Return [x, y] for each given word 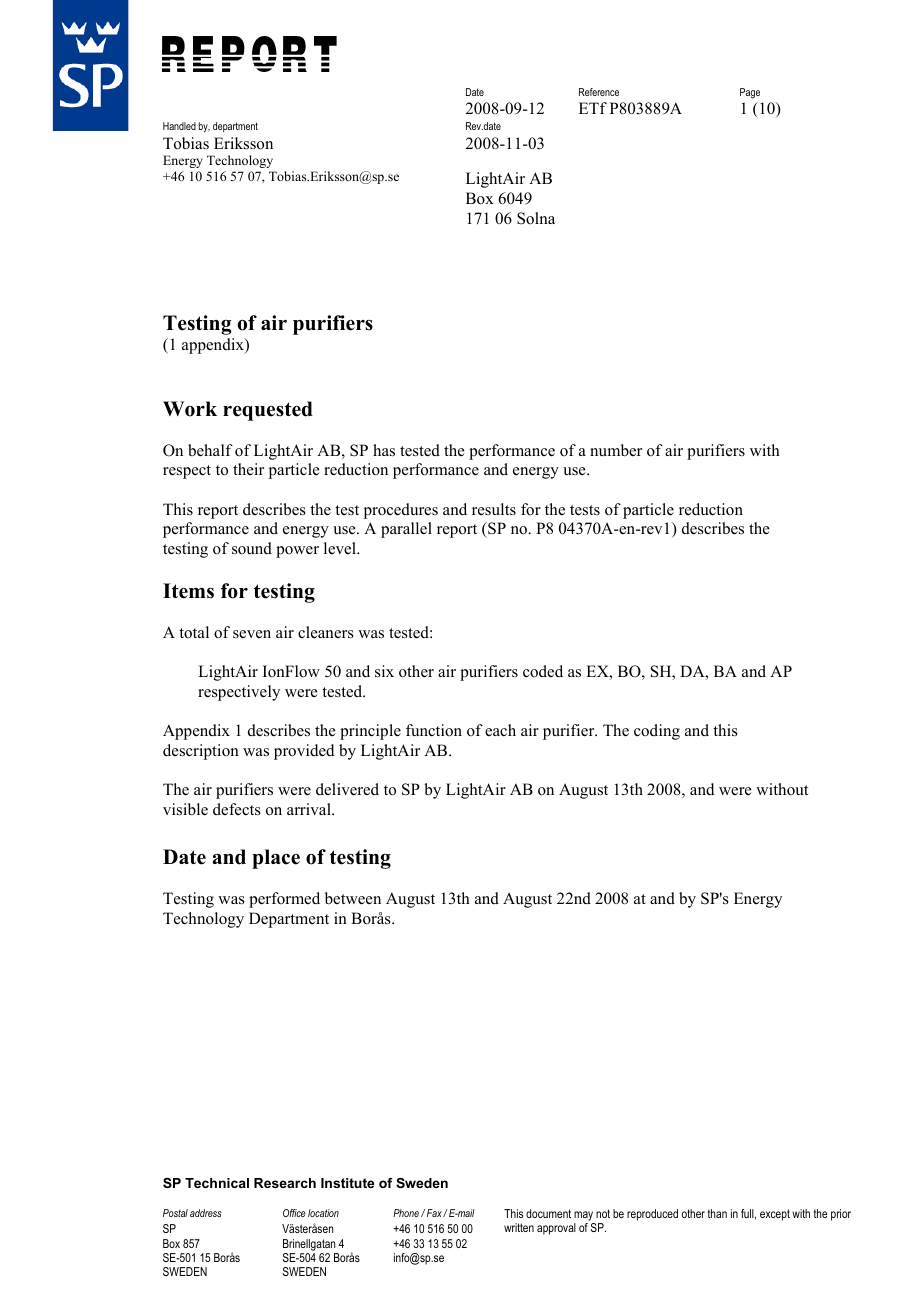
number [616, 450]
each [500, 730]
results [494, 509]
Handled [179, 126]
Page [750, 93]
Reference [599, 92]
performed [284, 900]
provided [304, 752]
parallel [406, 530]
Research [285, 1183]
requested [268, 411]
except [775, 1215]
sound [252, 548]
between [353, 898]
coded [543, 671]
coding [657, 732]
